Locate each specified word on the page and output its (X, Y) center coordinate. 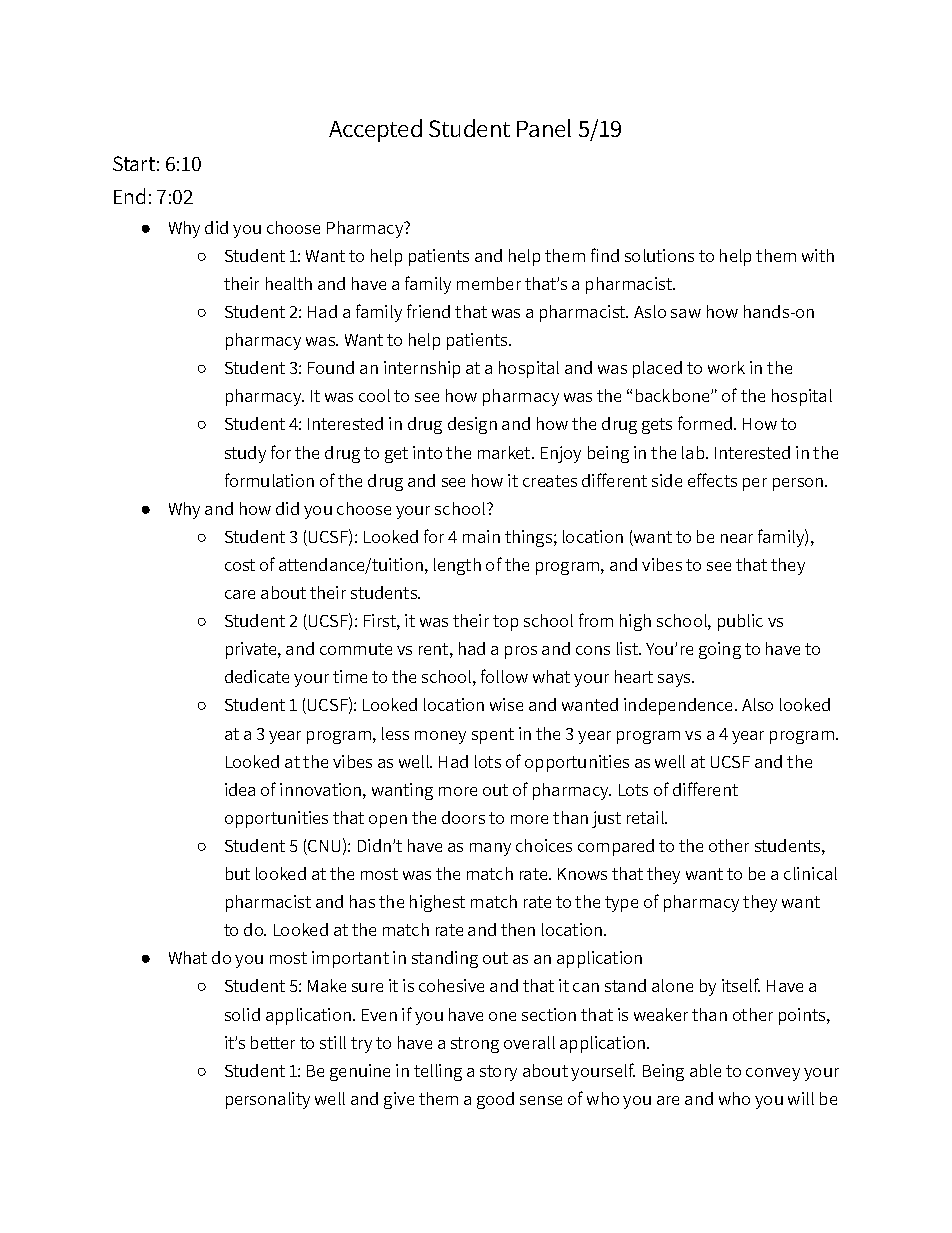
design (472, 425)
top (505, 623)
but (238, 873)
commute (356, 649)
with (818, 255)
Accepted (375, 130)
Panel (544, 128)
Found (331, 367)
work (726, 367)
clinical (810, 873)
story (498, 1073)
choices (544, 845)
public (740, 622)
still (333, 1042)
